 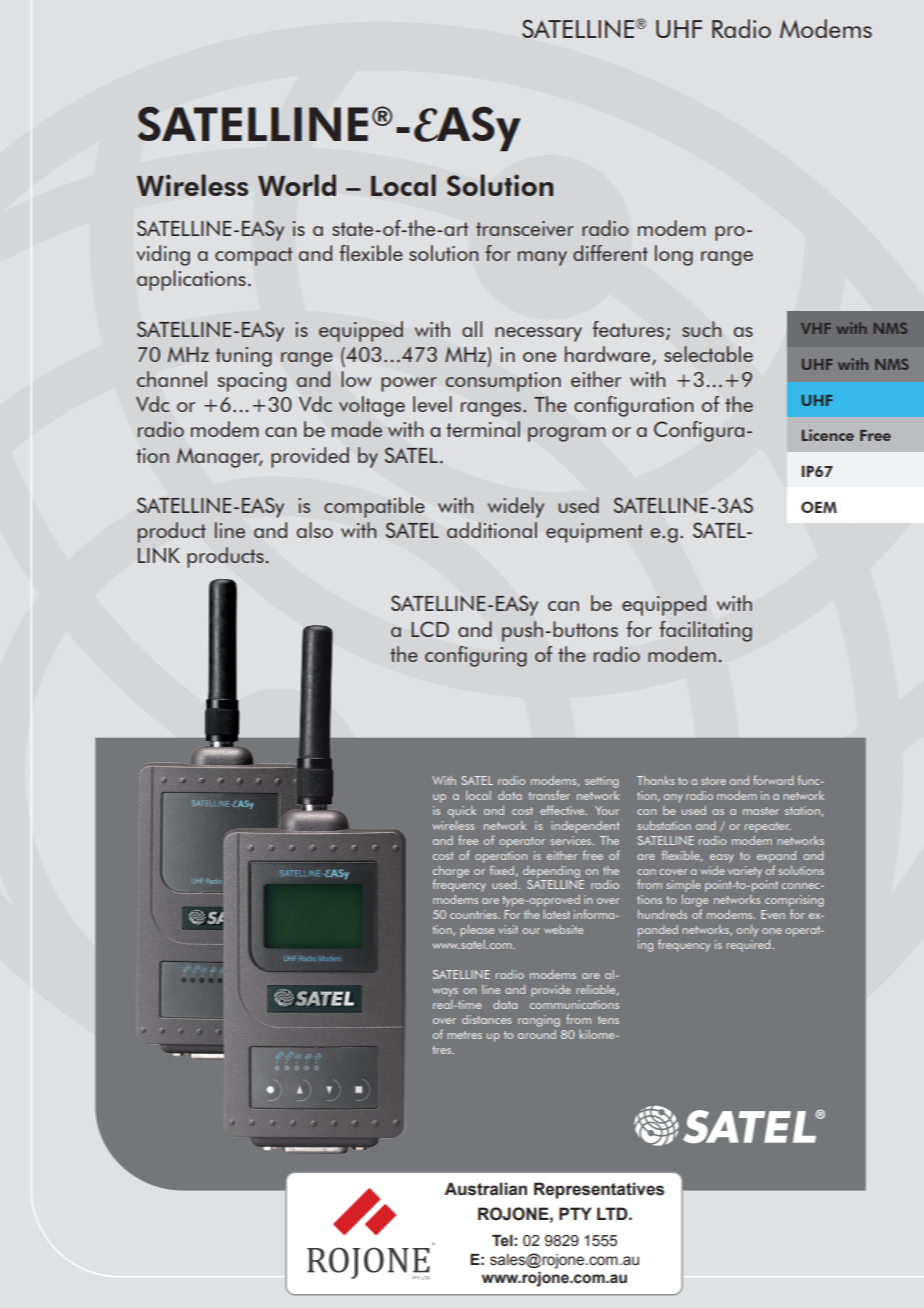 What do you see at coordinates (486, 1019) in the screenshot?
I see `distances` at bounding box center [486, 1019].
